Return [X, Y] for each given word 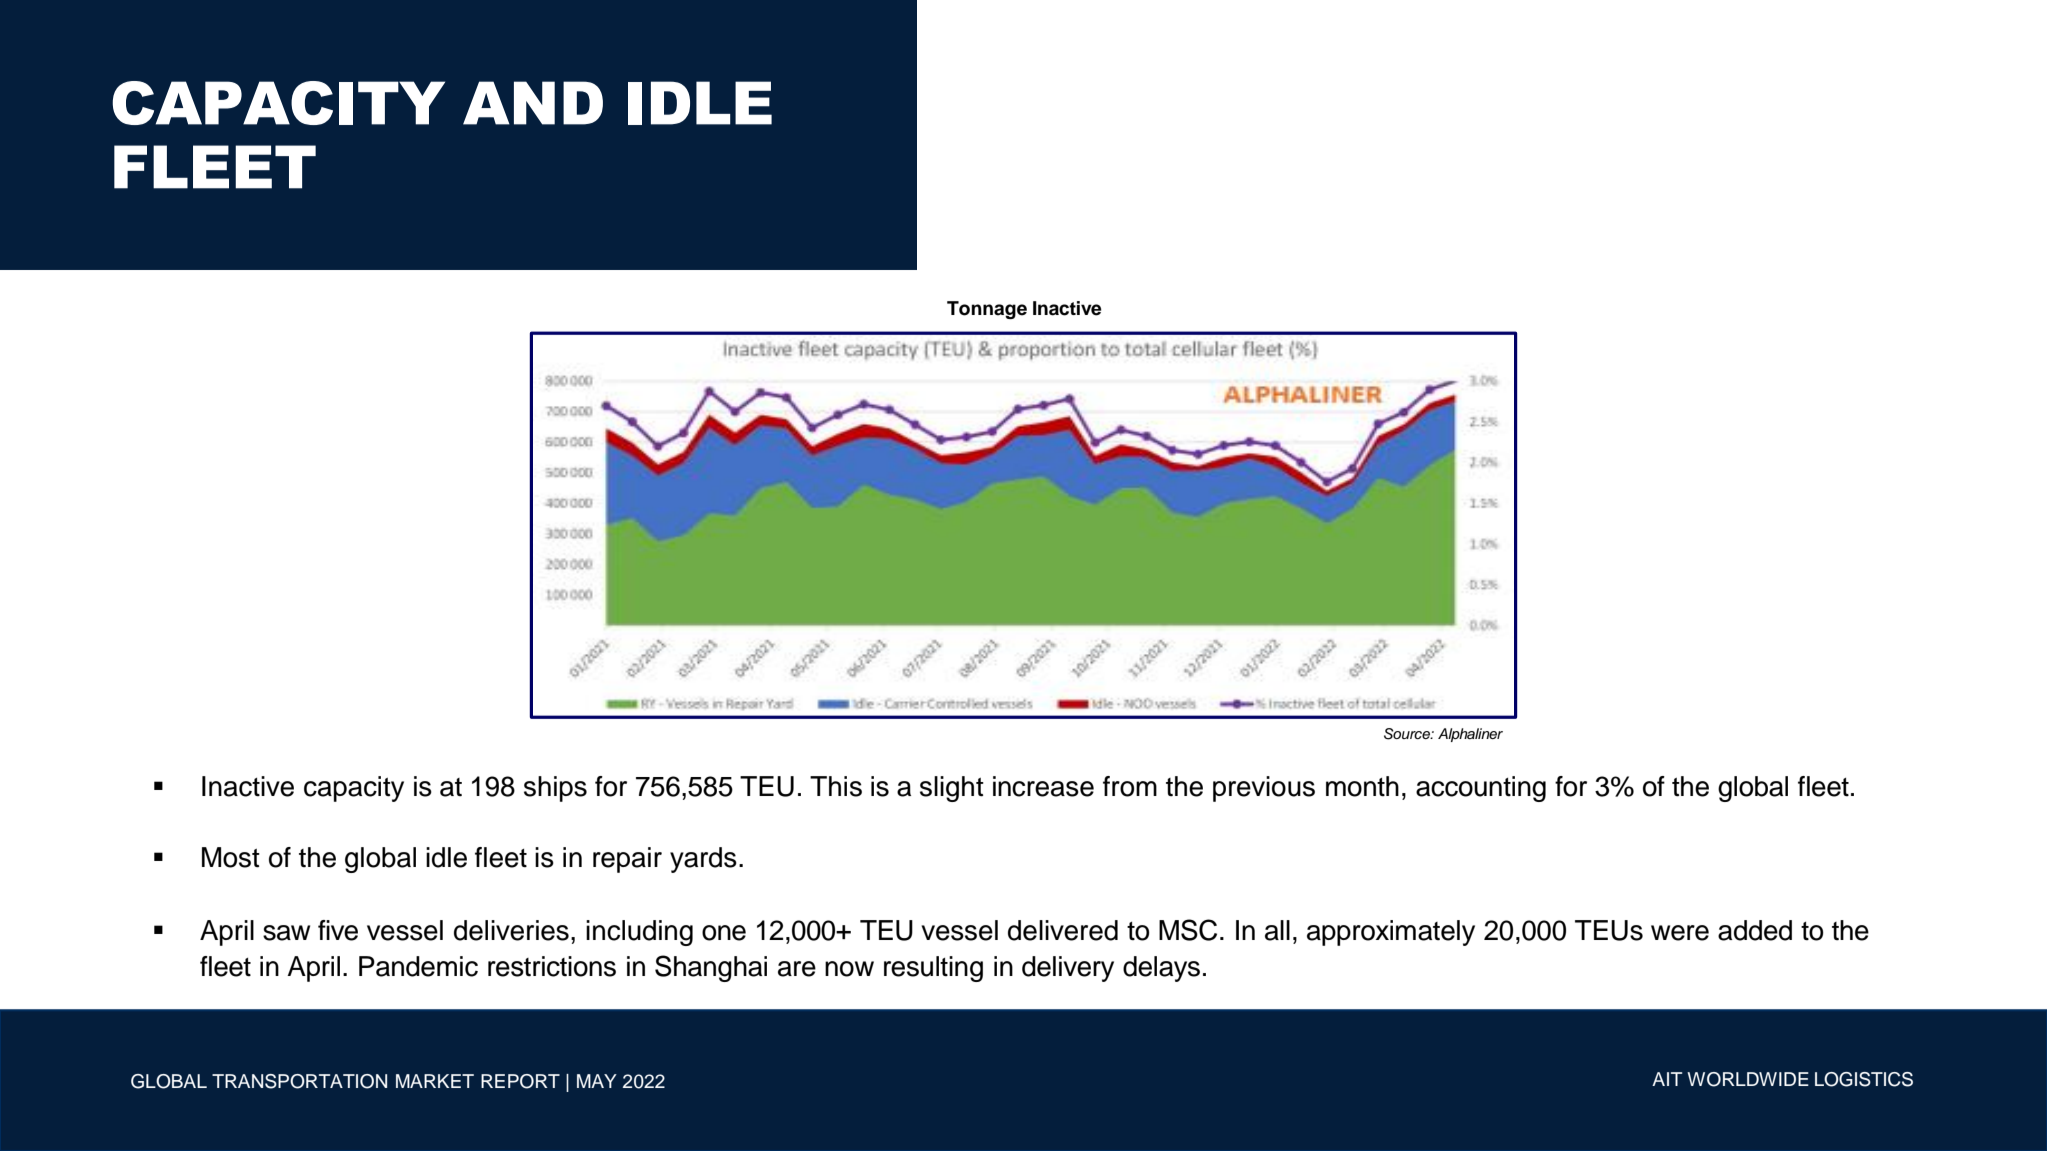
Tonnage [987, 310]
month [1362, 786]
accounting [1481, 789]
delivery [1068, 969]
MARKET [435, 1081]
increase [1043, 786]
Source [1408, 734]
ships [555, 789]
